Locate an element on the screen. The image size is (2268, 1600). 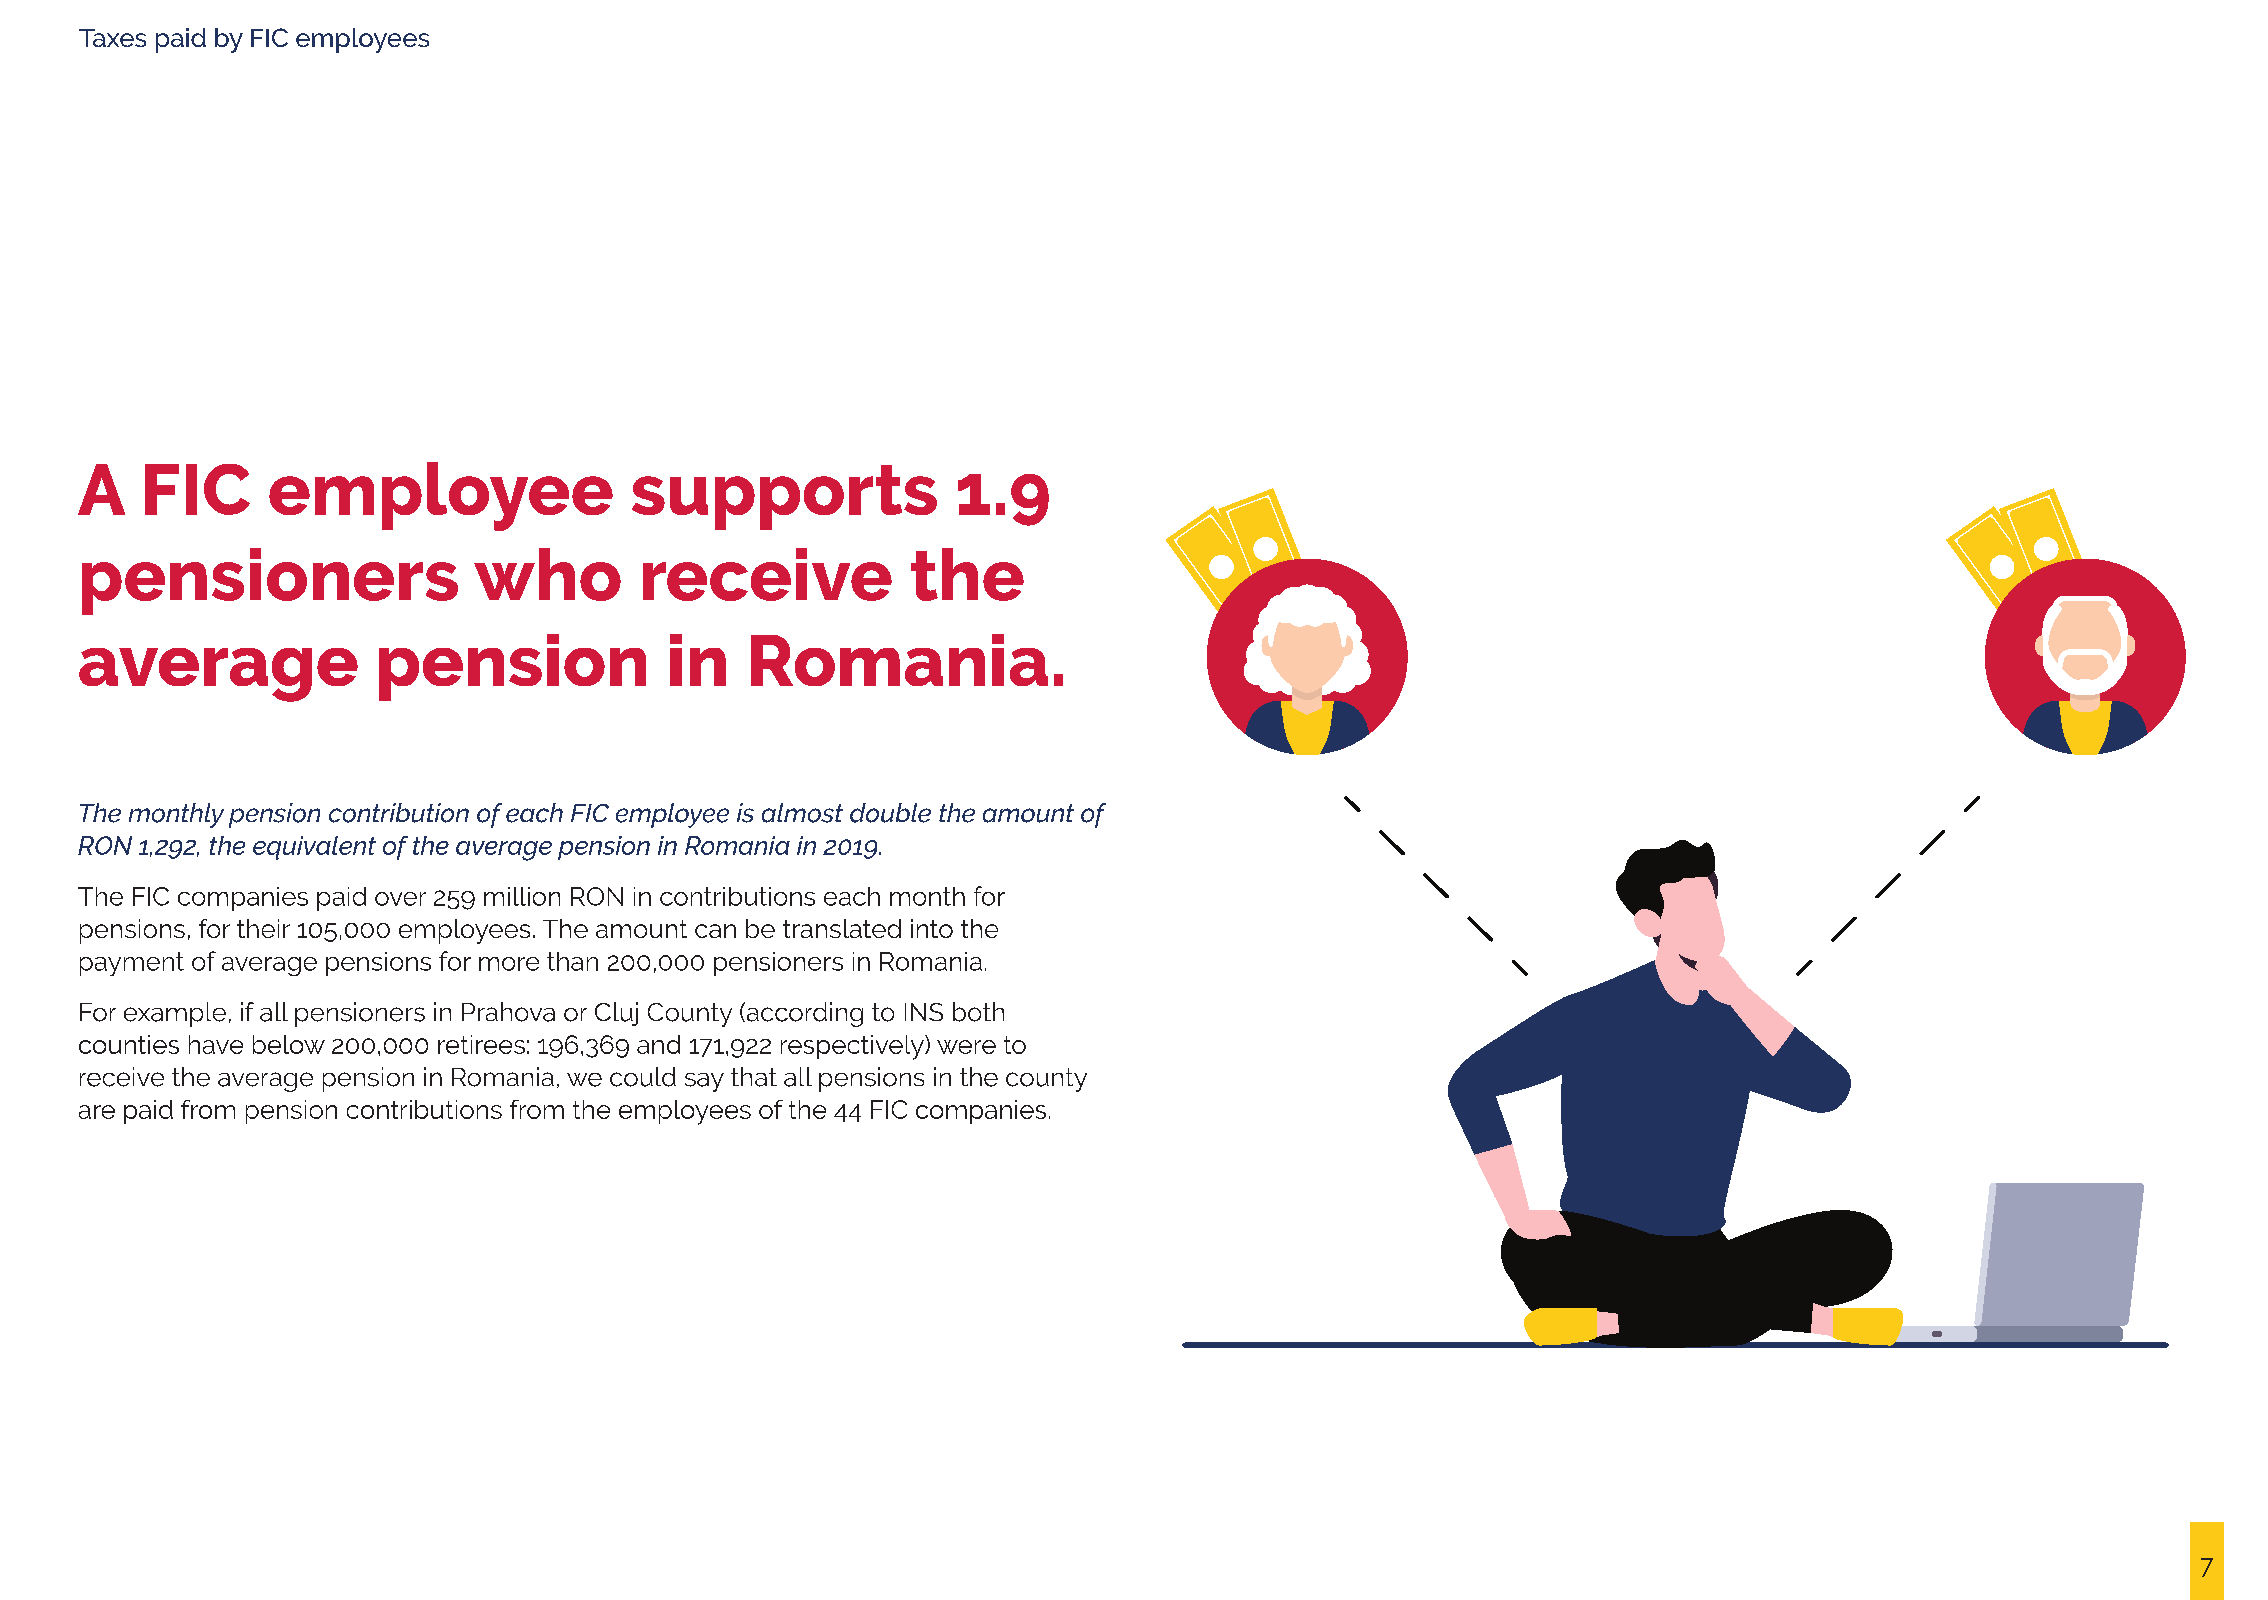
have is located at coordinates (216, 1044).
